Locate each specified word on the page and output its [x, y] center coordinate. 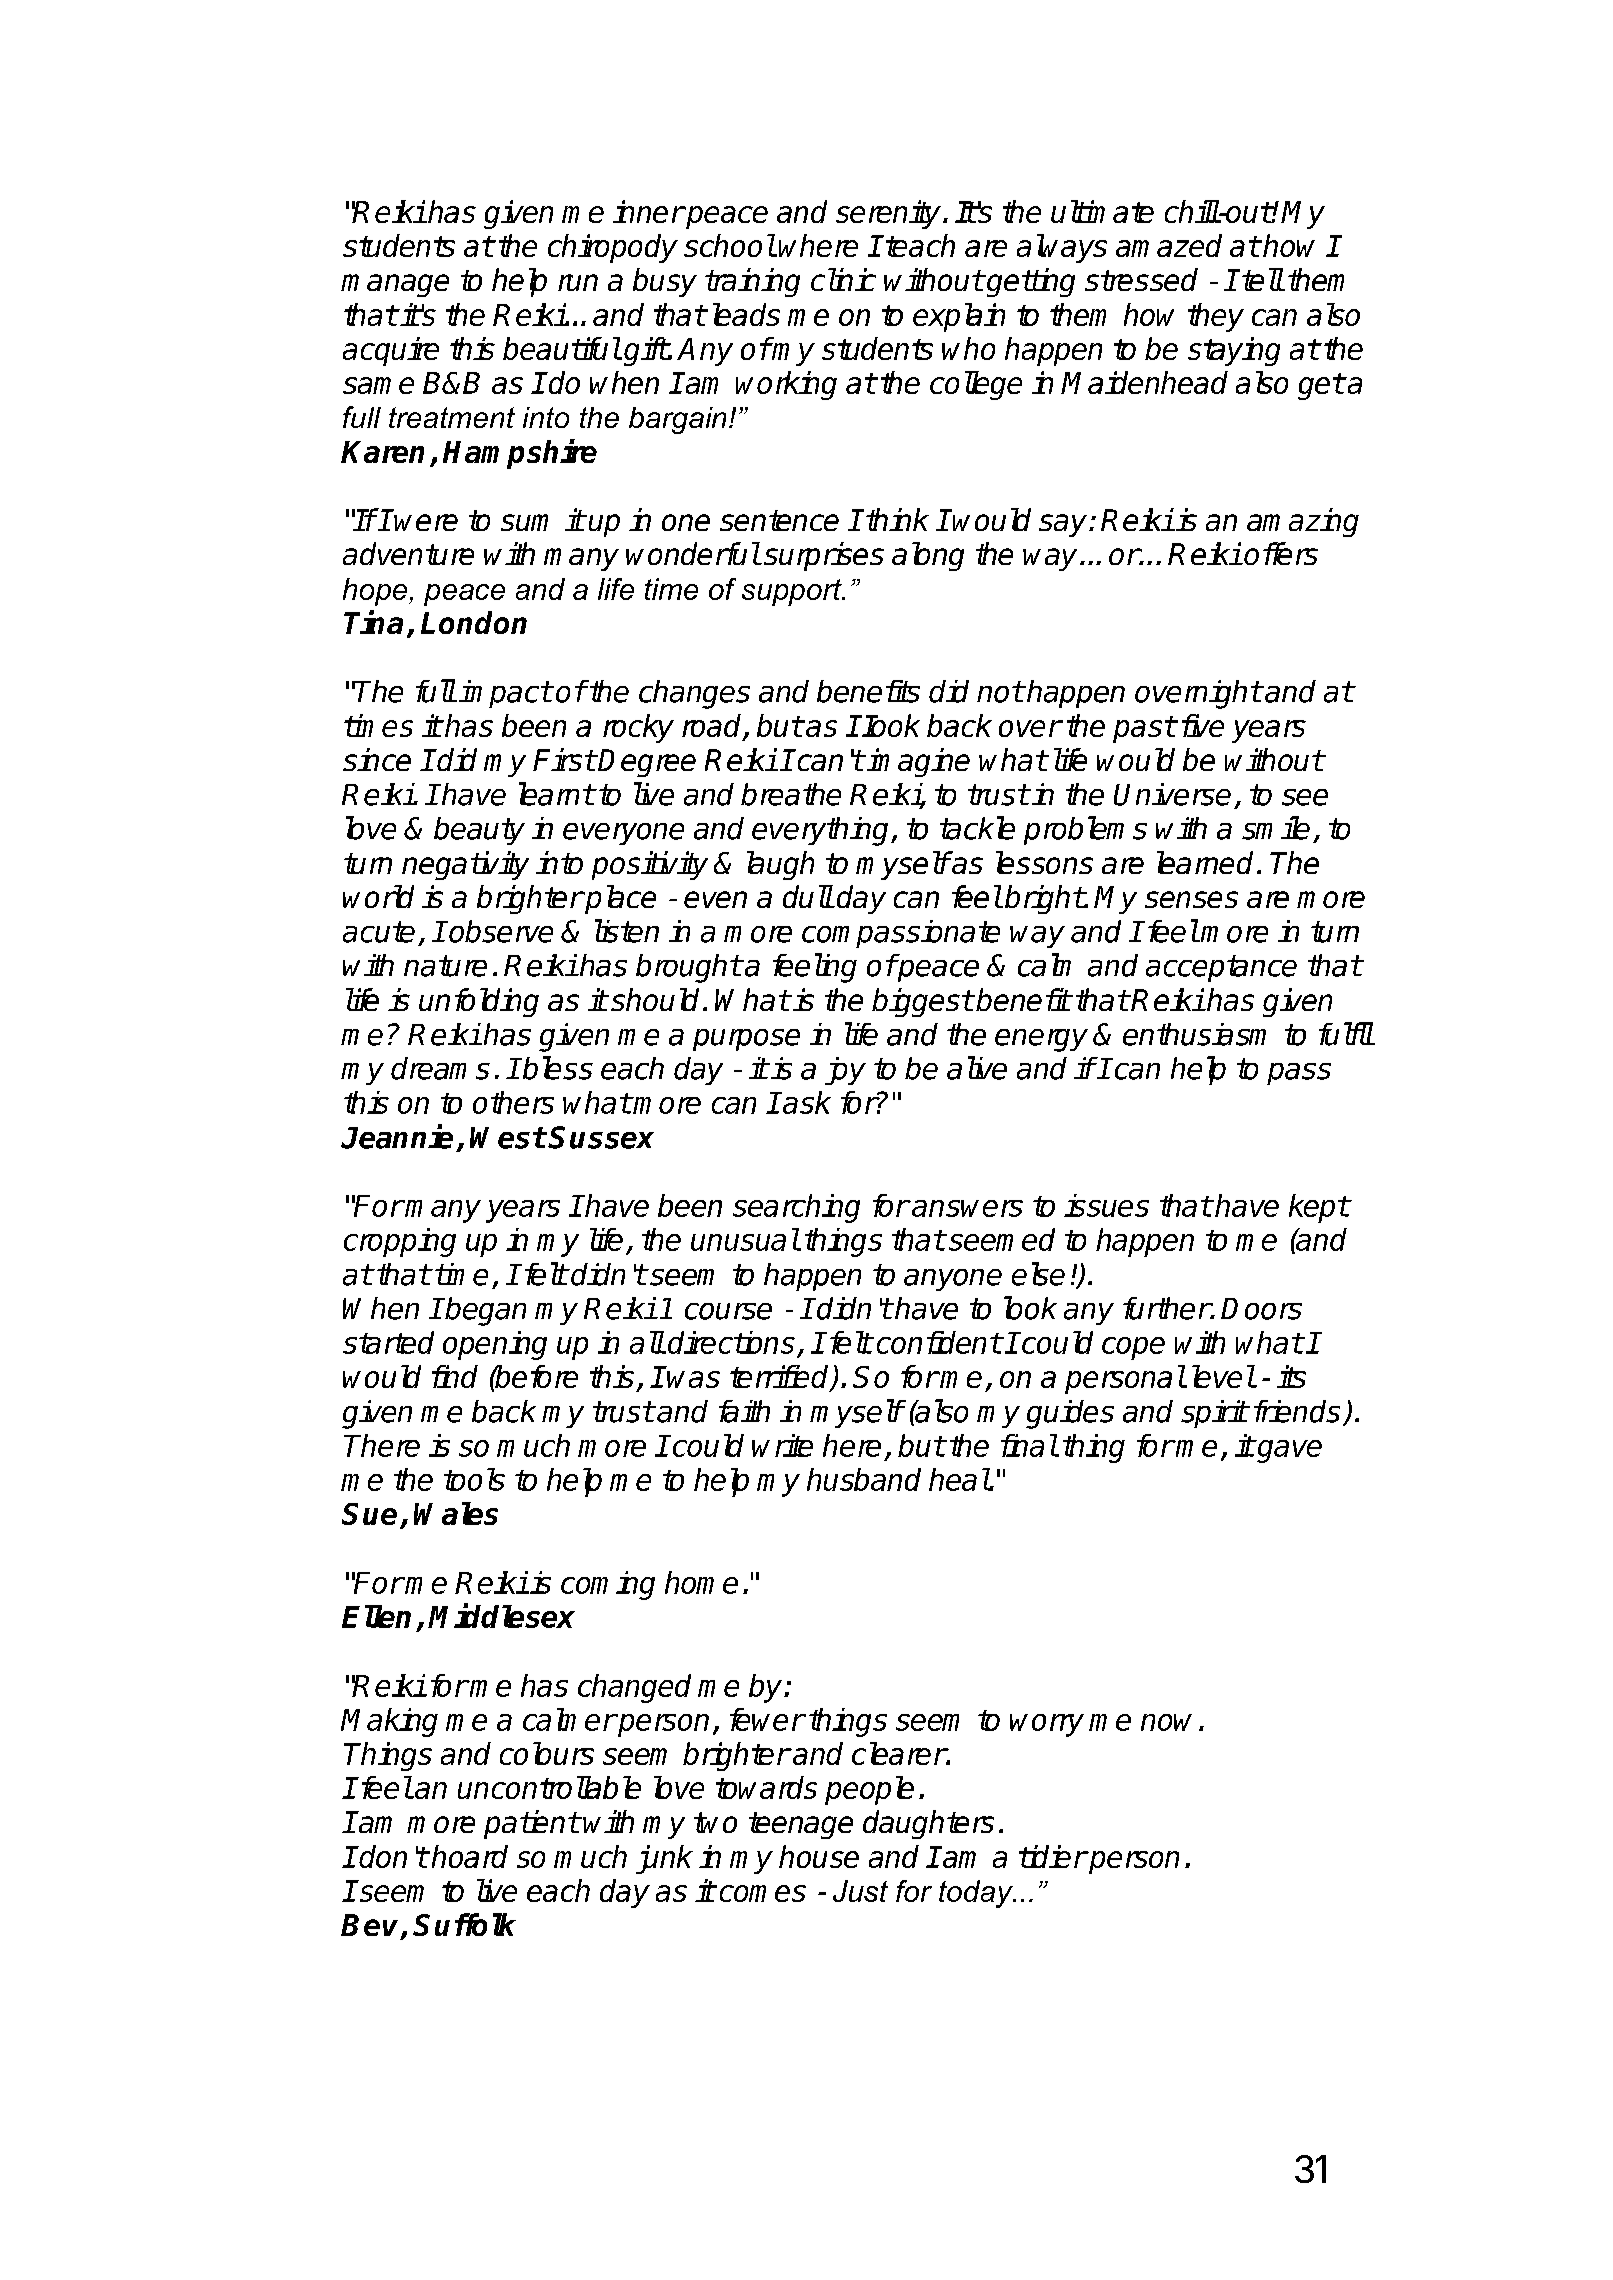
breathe [791, 794]
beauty [479, 831]
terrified [781, 1378]
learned [1205, 862]
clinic [843, 279]
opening [495, 1345]
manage [395, 285]
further [1167, 1308]
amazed [1169, 245]
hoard [470, 1856]
